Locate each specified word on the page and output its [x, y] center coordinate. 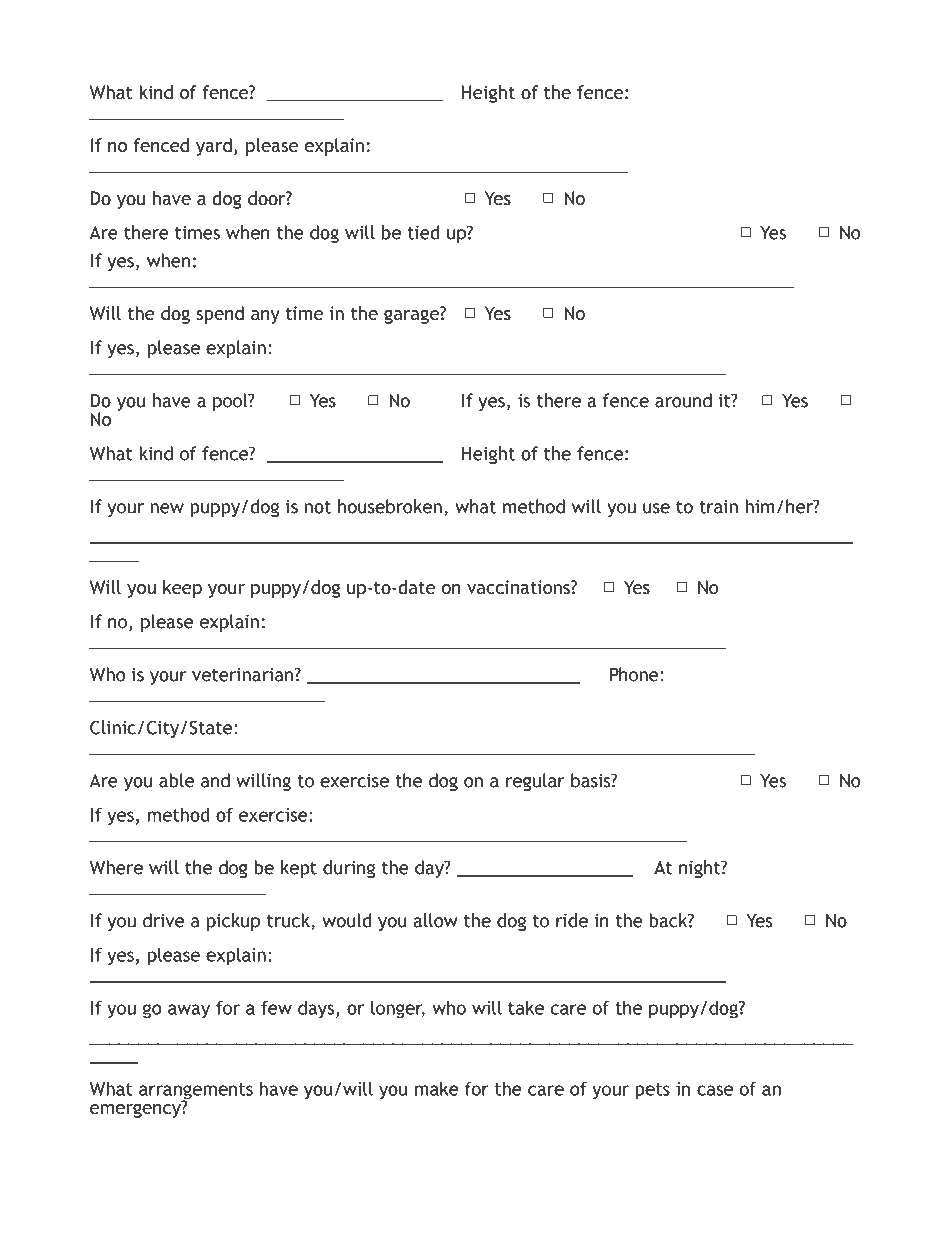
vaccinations [519, 587]
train [718, 507]
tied [423, 232]
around [683, 400]
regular [535, 782]
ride [572, 920]
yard [214, 147]
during [349, 869]
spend [220, 315]
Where [116, 867]
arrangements [196, 1092]
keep [182, 589]
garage [412, 315]
